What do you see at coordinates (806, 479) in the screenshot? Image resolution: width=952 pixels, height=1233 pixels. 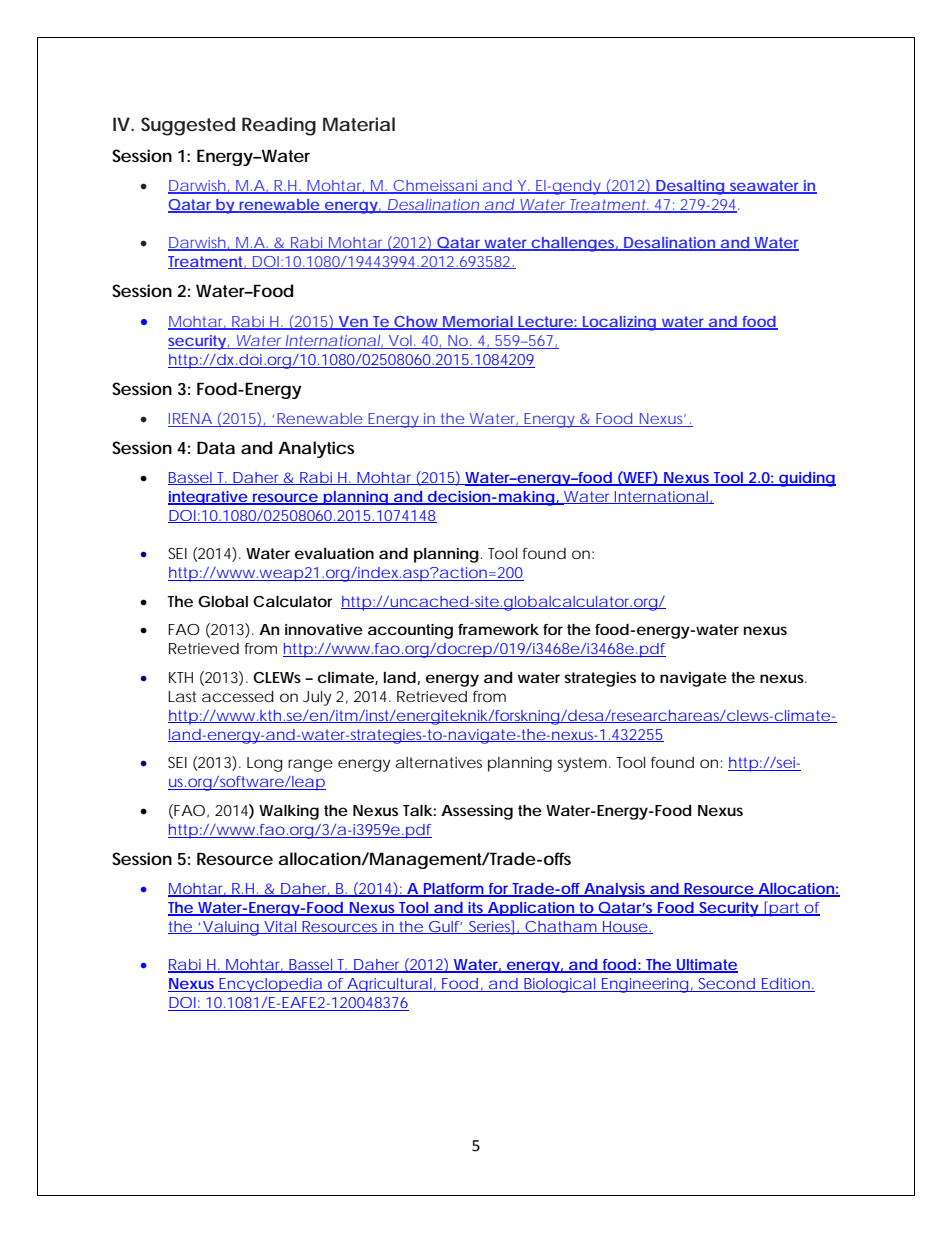 I see `guiding` at bounding box center [806, 479].
